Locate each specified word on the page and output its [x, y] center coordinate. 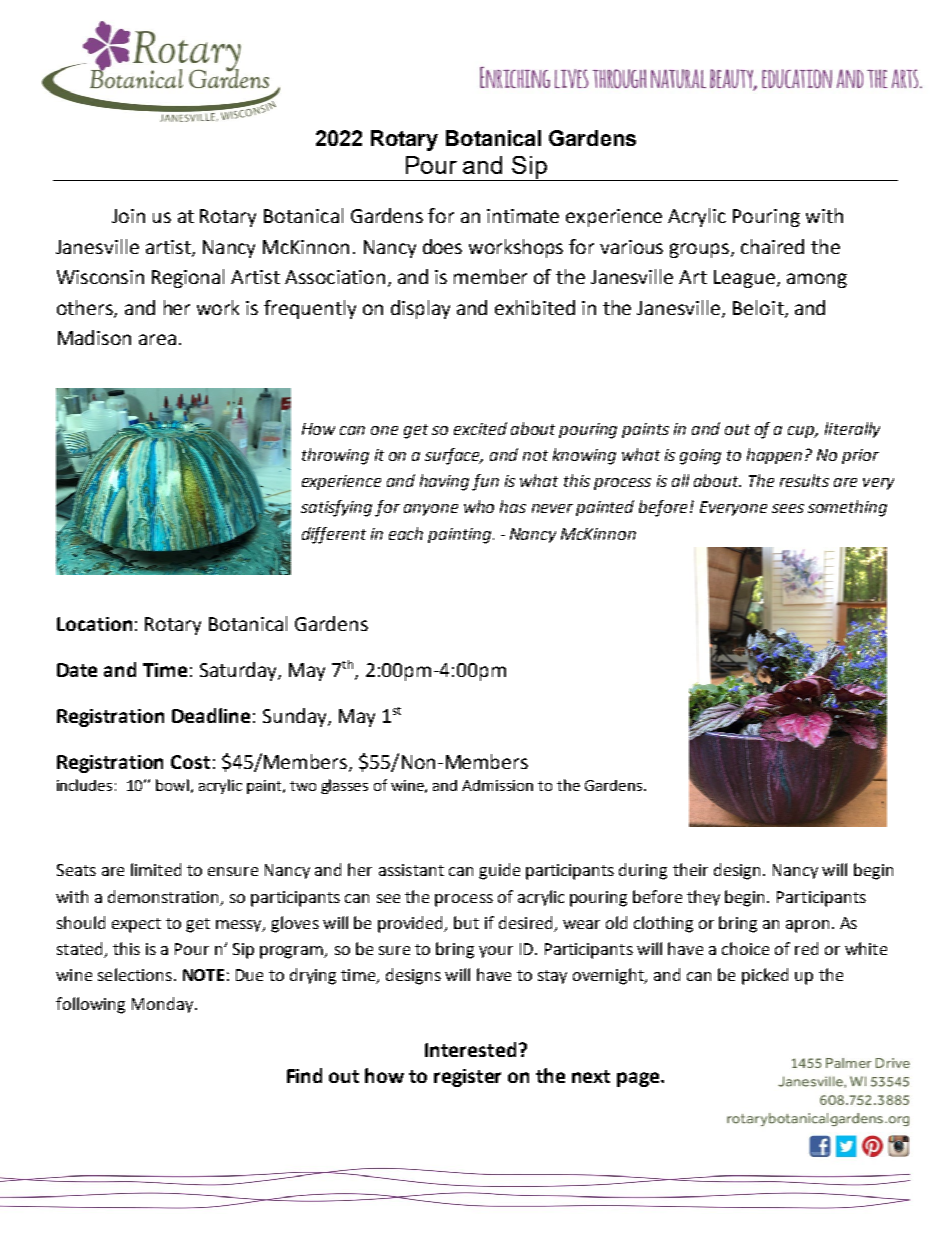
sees [788, 508]
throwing [335, 456]
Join [128, 216]
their [690, 869]
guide [499, 871]
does [442, 246]
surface [454, 456]
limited [156, 869]
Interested [470, 1049]
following [90, 1005]
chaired [772, 246]
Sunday [296, 717]
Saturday [239, 671]
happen [774, 456]
